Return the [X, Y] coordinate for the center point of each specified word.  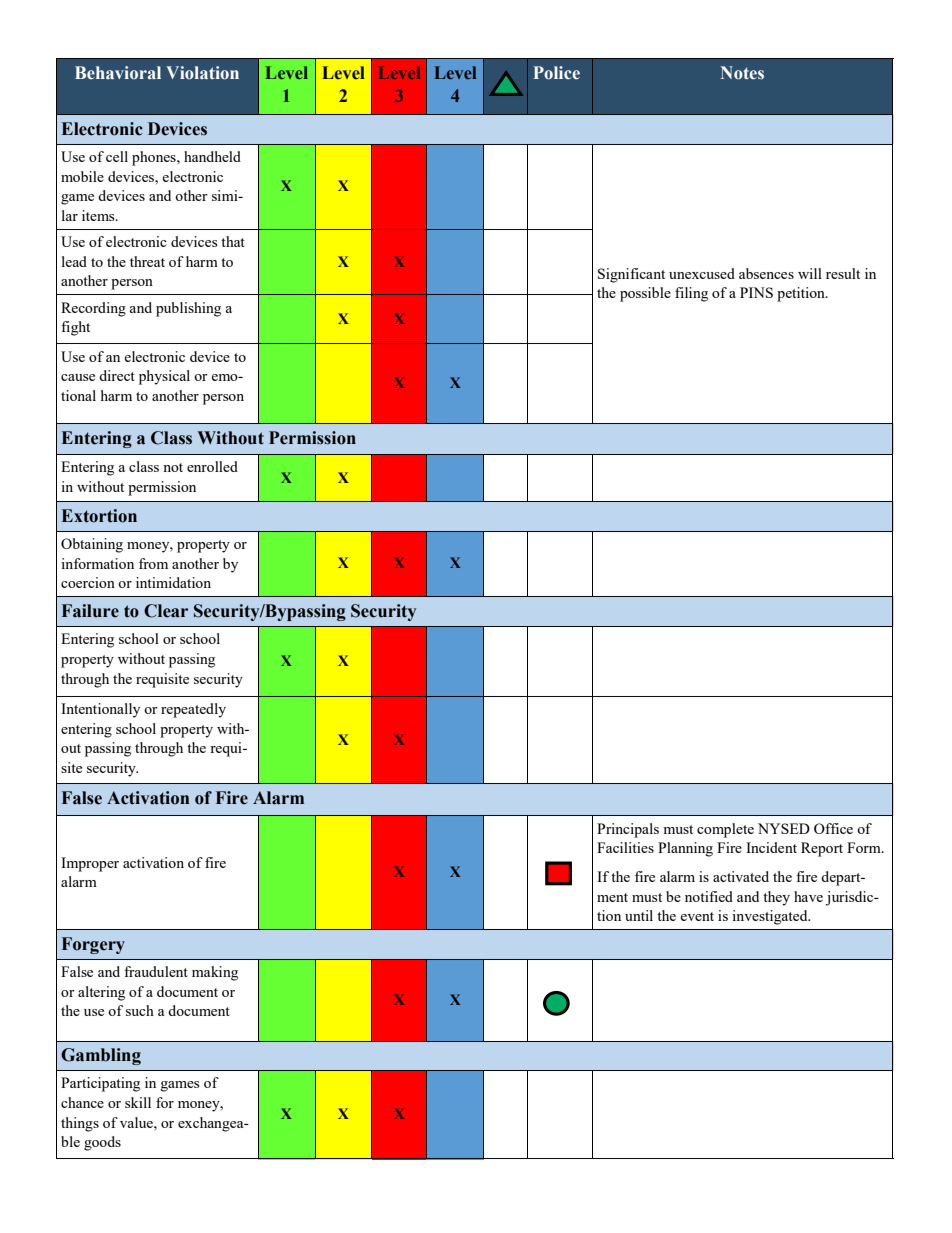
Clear [166, 611]
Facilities [625, 847]
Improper [90, 864]
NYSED [784, 828]
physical [164, 377]
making [215, 973]
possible [645, 294]
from [153, 563]
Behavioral [118, 72]
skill [138, 1102]
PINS [756, 292]
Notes [742, 73]
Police [556, 73]
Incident [771, 847]
